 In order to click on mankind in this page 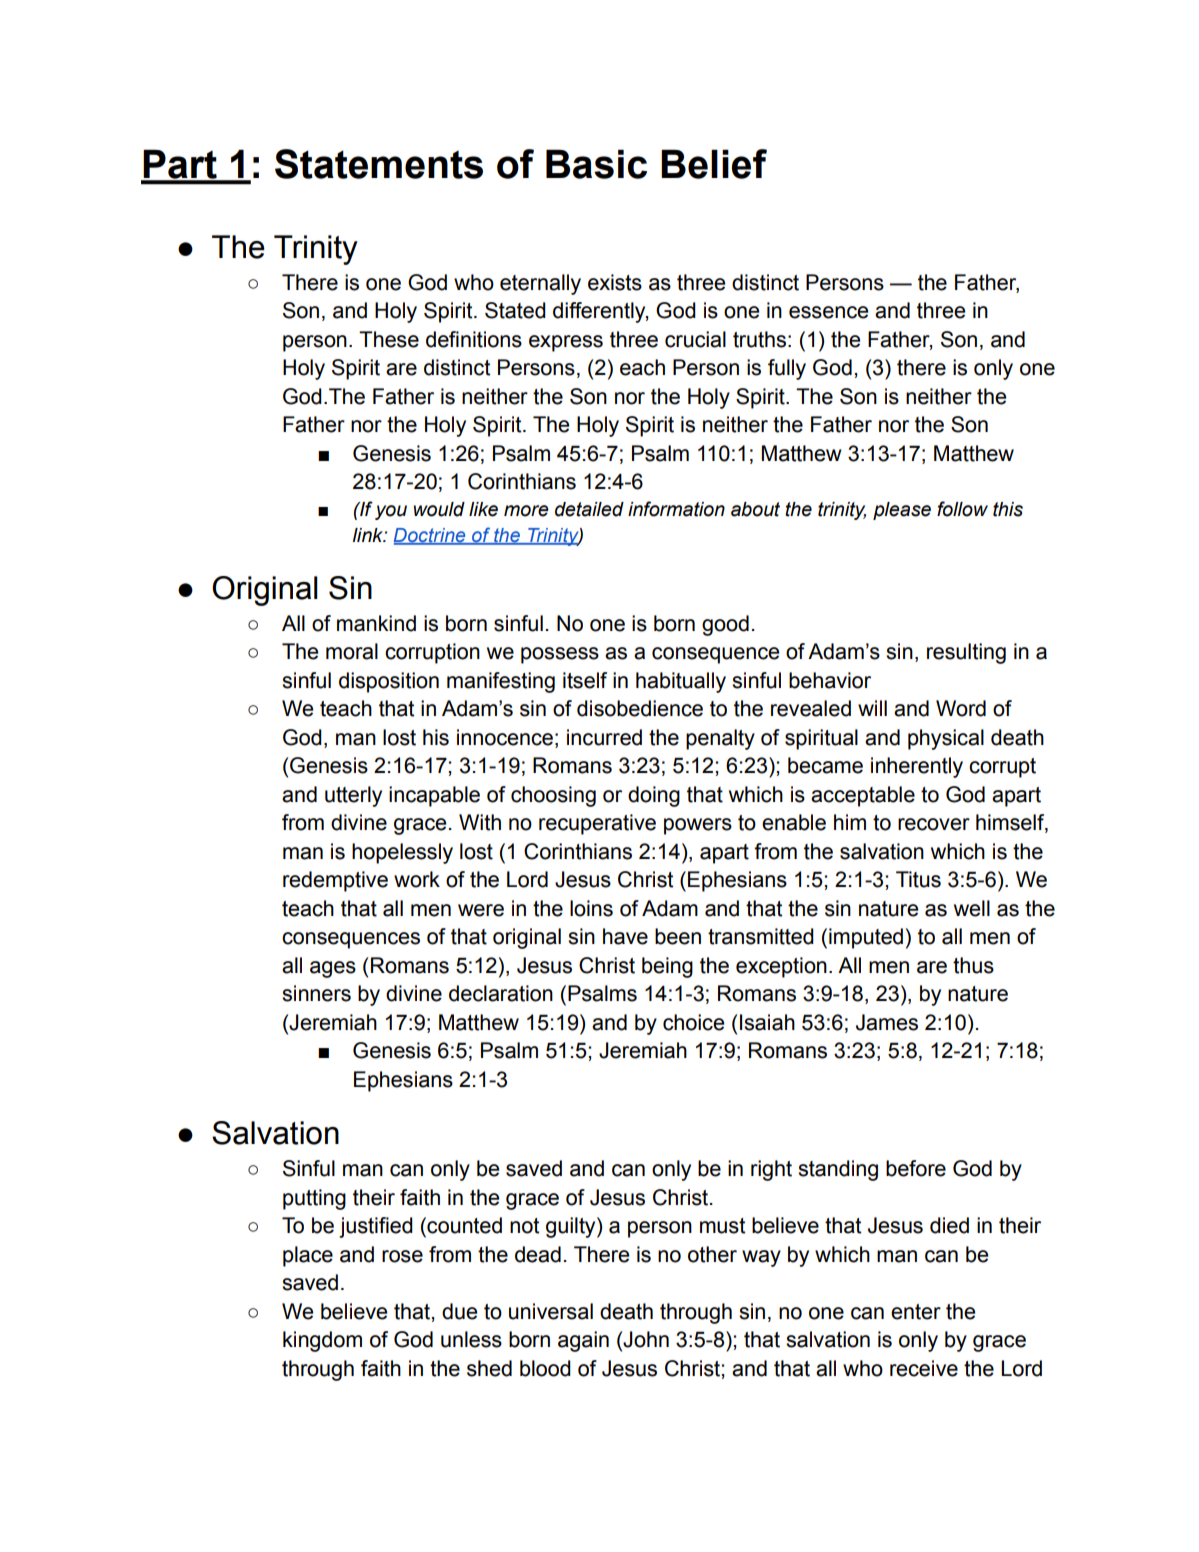, I will do `click(376, 623)`.
